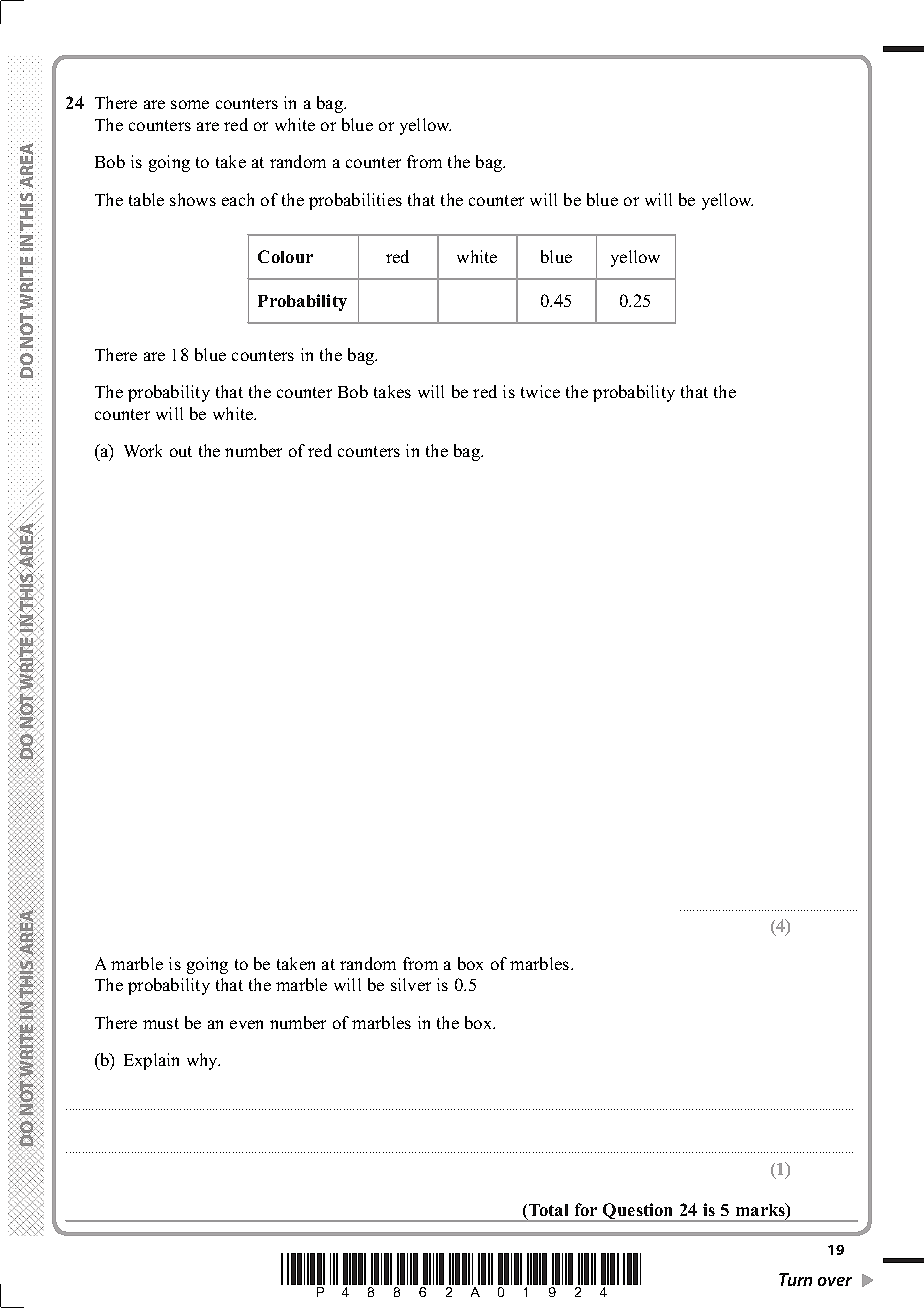 The width and height of the screenshot is (924, 1308). Describe the element at coordinates (540, 391) in the screenshot. I see `twice` at that location.
